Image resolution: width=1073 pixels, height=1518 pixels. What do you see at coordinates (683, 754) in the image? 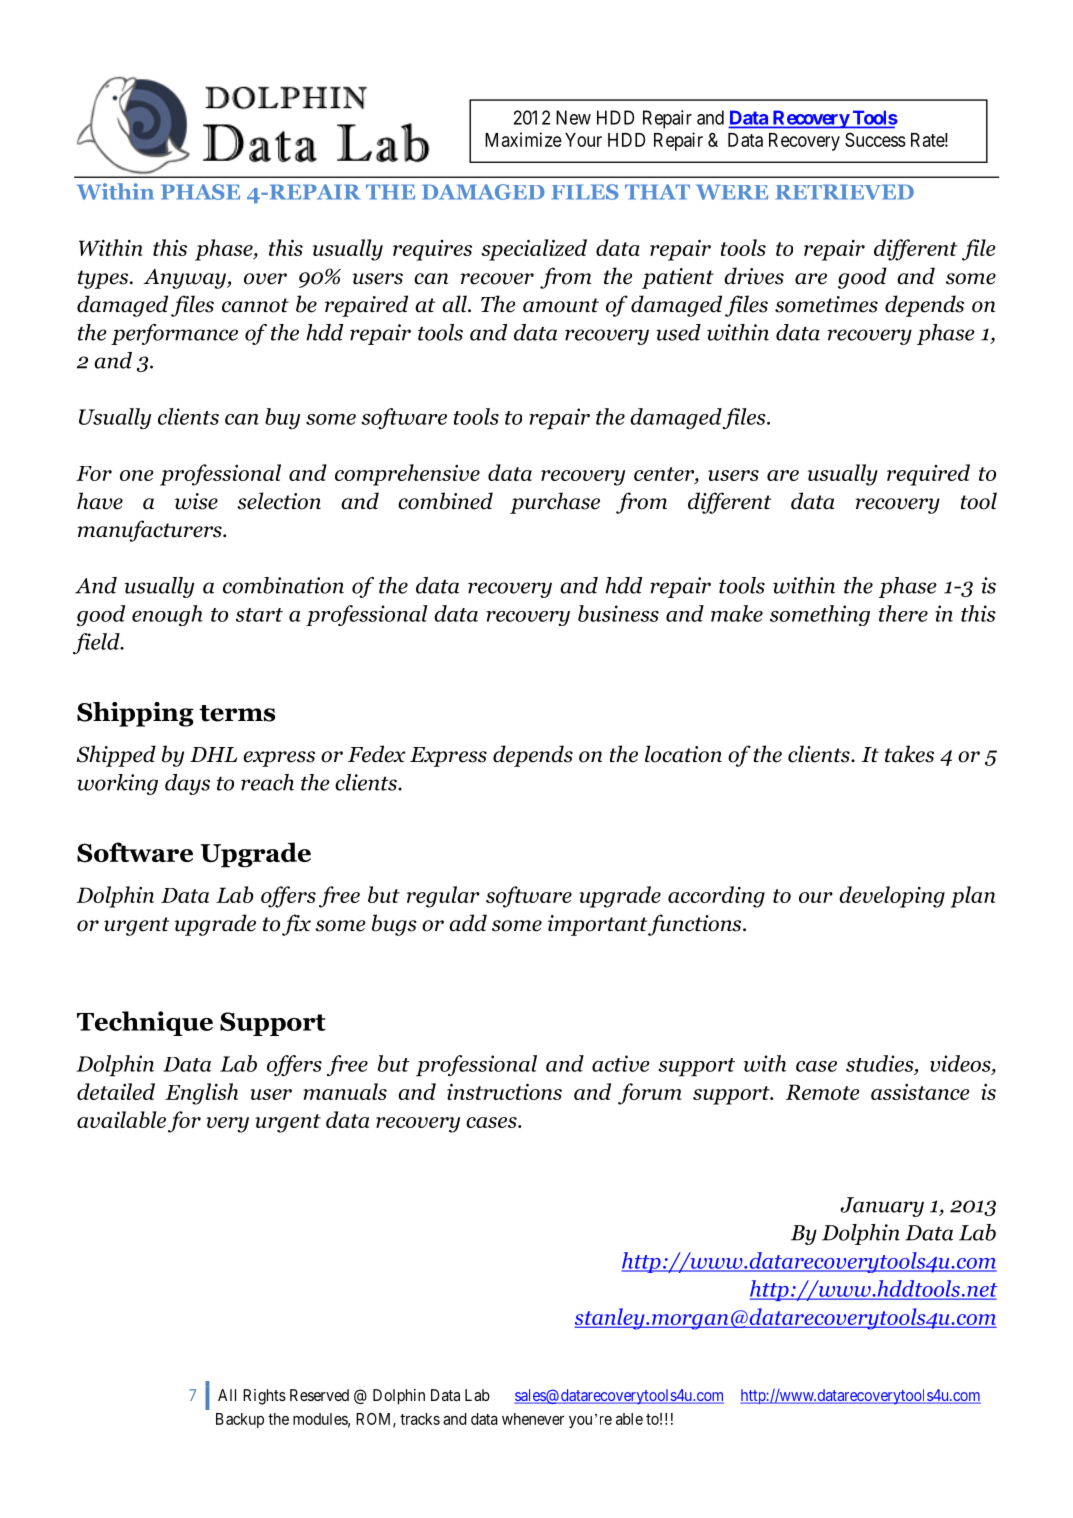
I see `location` at bounding box center [683, 754].
